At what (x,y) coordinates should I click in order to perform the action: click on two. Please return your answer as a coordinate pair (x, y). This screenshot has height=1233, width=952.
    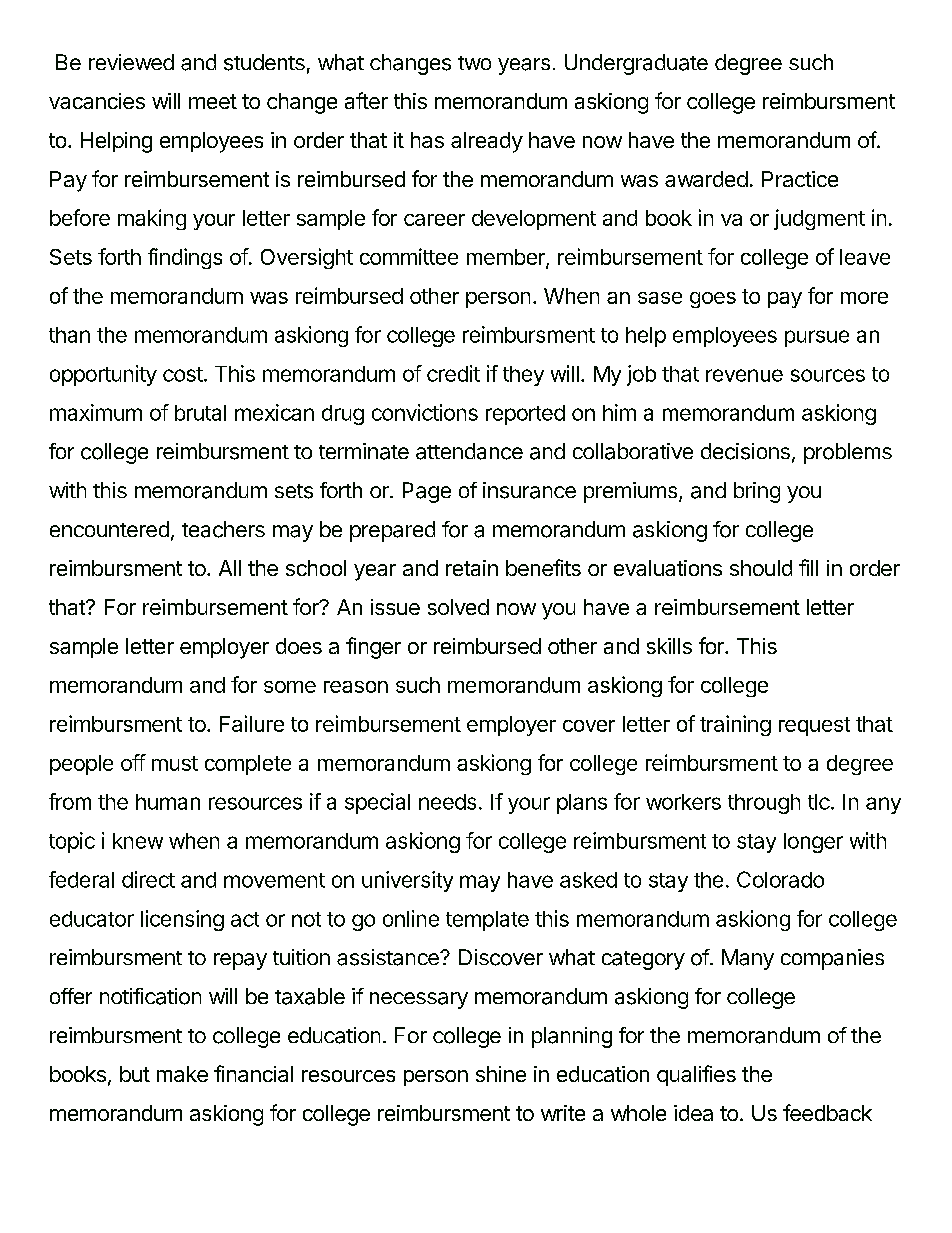
    Looking at the image, I should click on (474, 63).
